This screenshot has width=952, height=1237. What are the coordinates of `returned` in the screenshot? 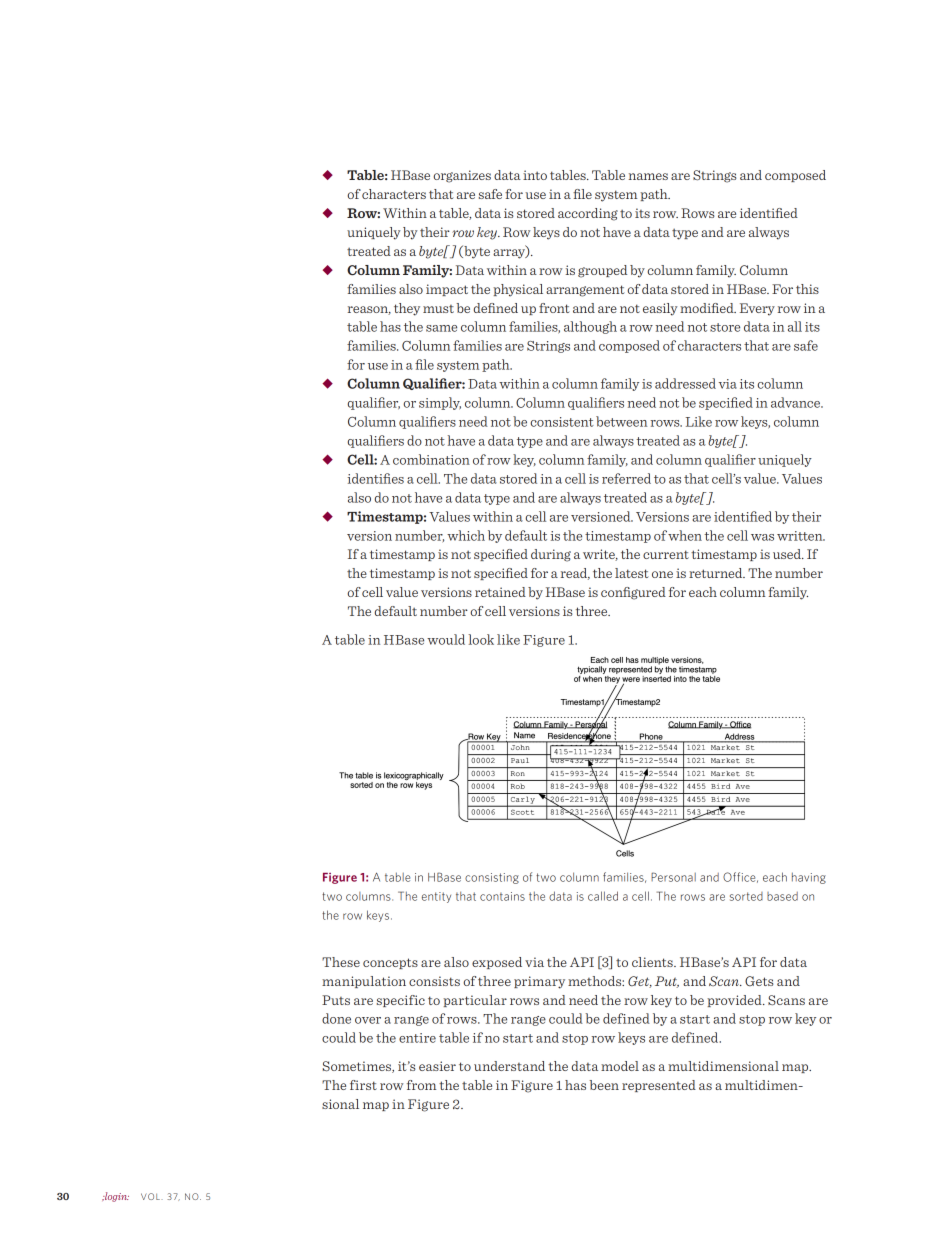 It's located at (717, 573).
